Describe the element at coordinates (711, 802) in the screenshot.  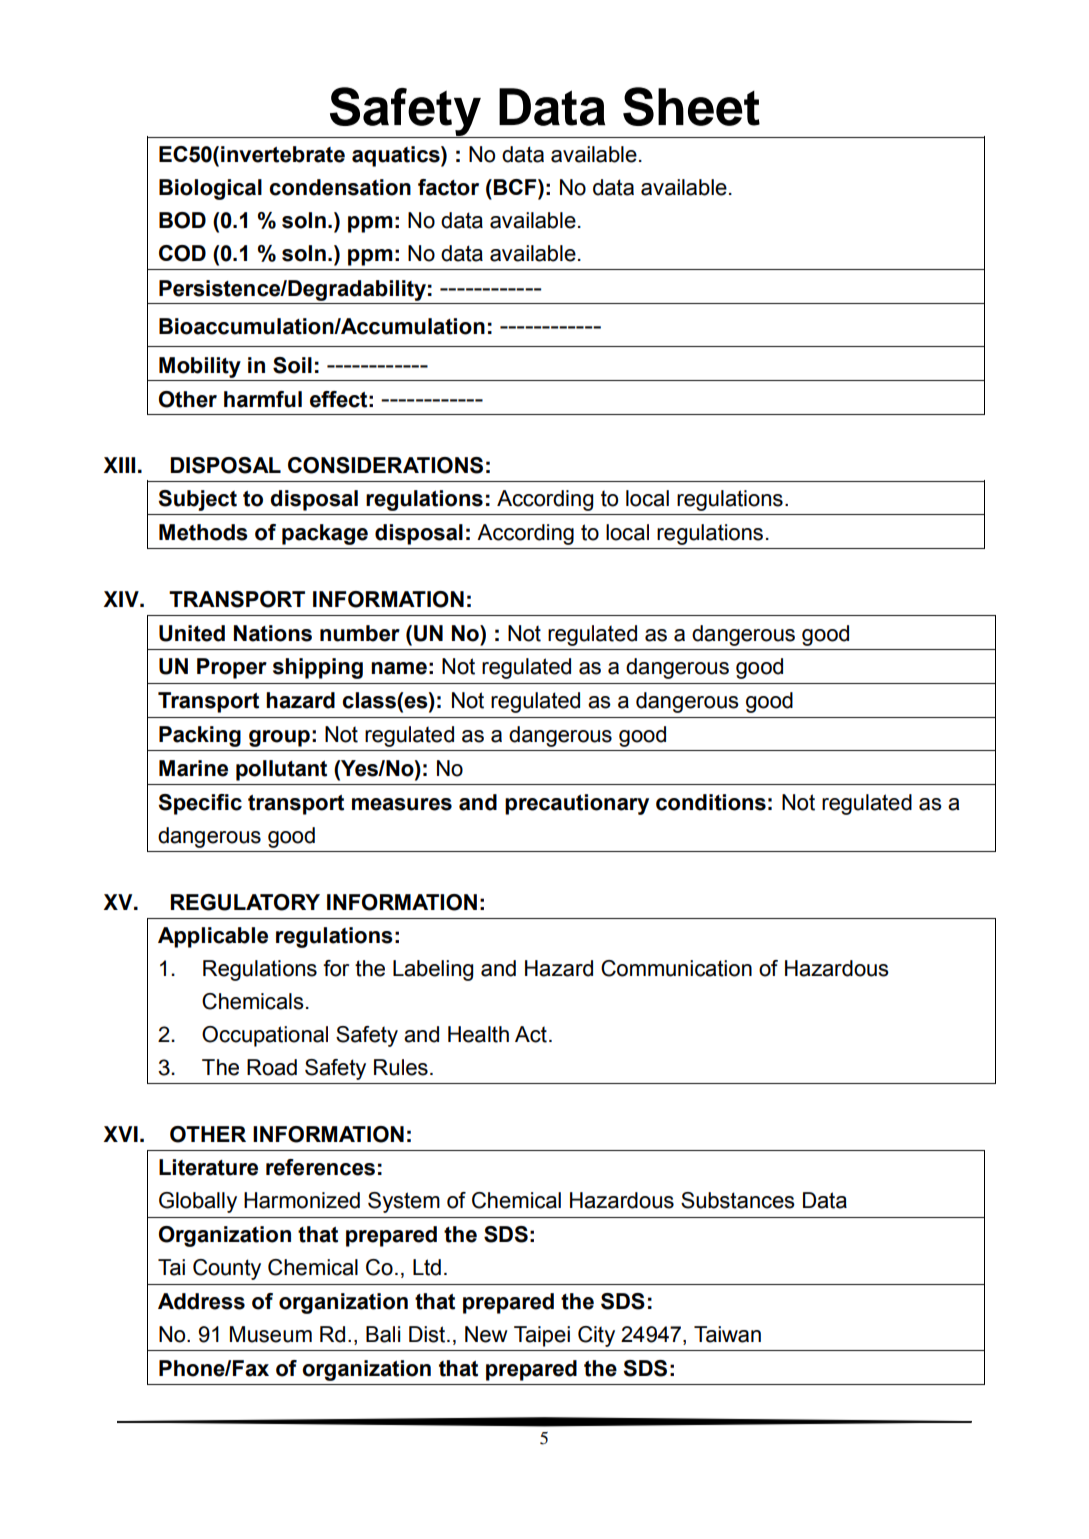
I see `conditions` at that location.
